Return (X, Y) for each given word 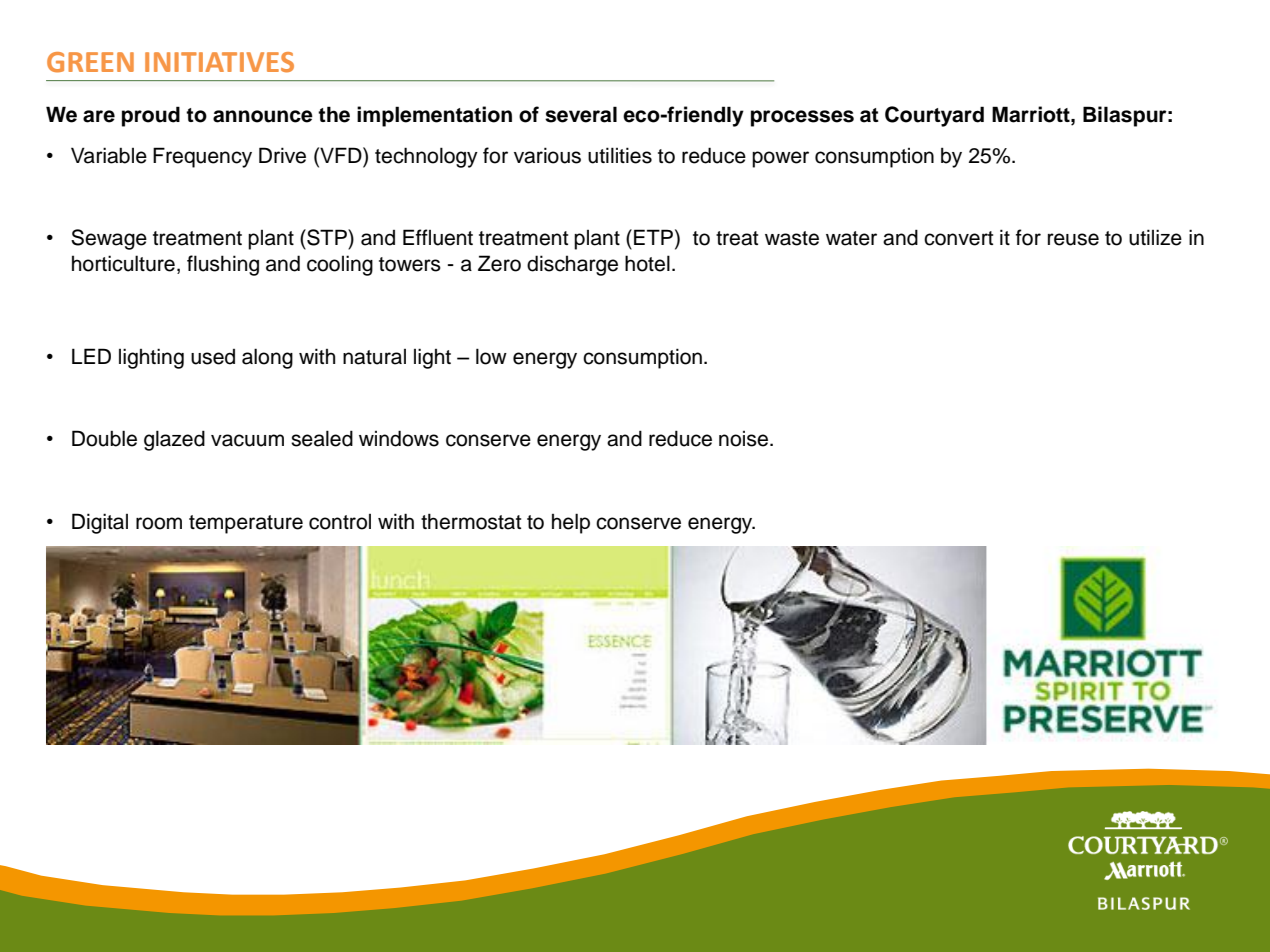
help (571, 523)
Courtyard (934, 116)
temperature (246, 524)
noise (745, 439)
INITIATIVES (219, 62)
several (581, 114)
